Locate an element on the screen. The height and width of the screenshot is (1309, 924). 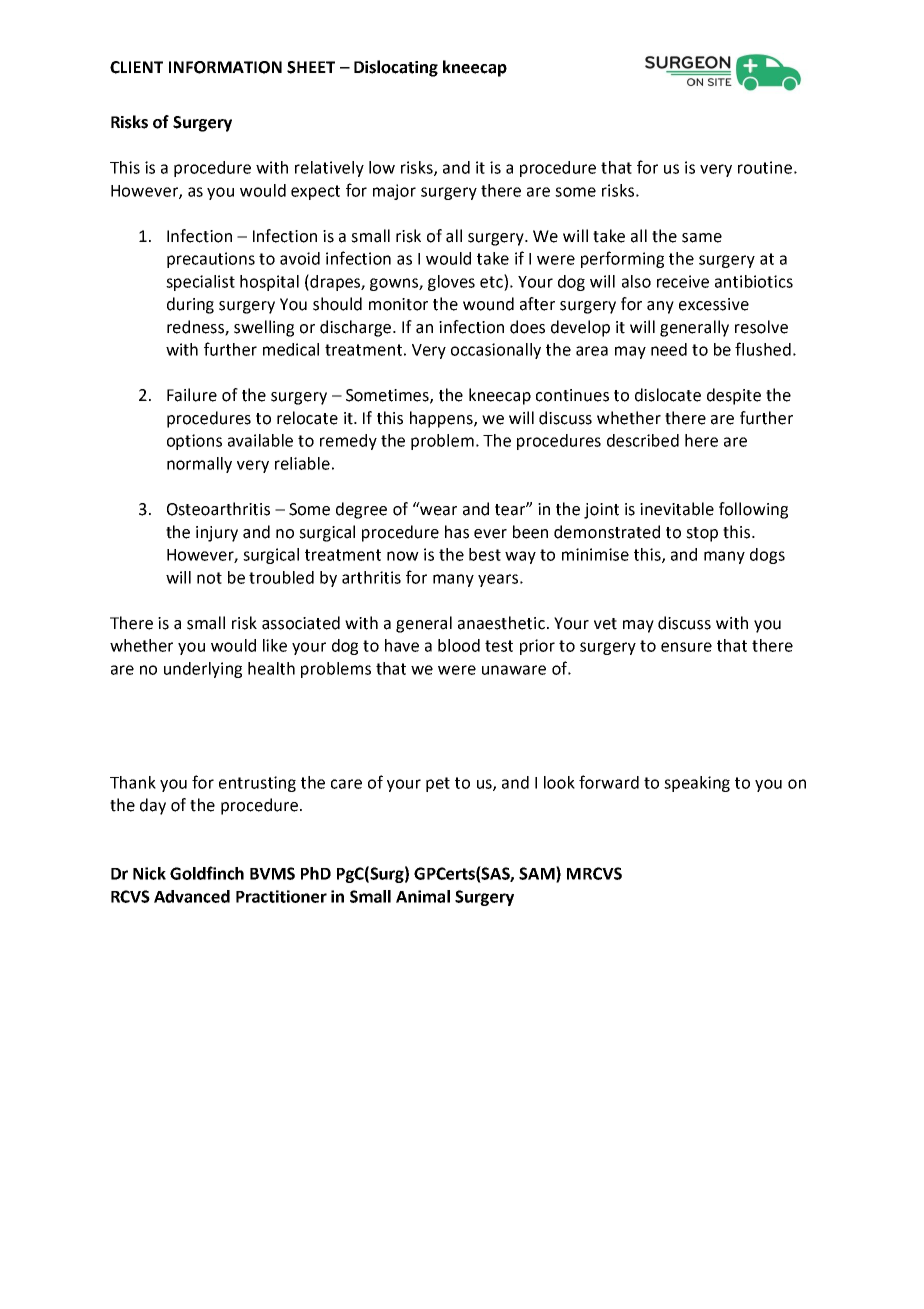
same is located at coordinates (702, 238).
